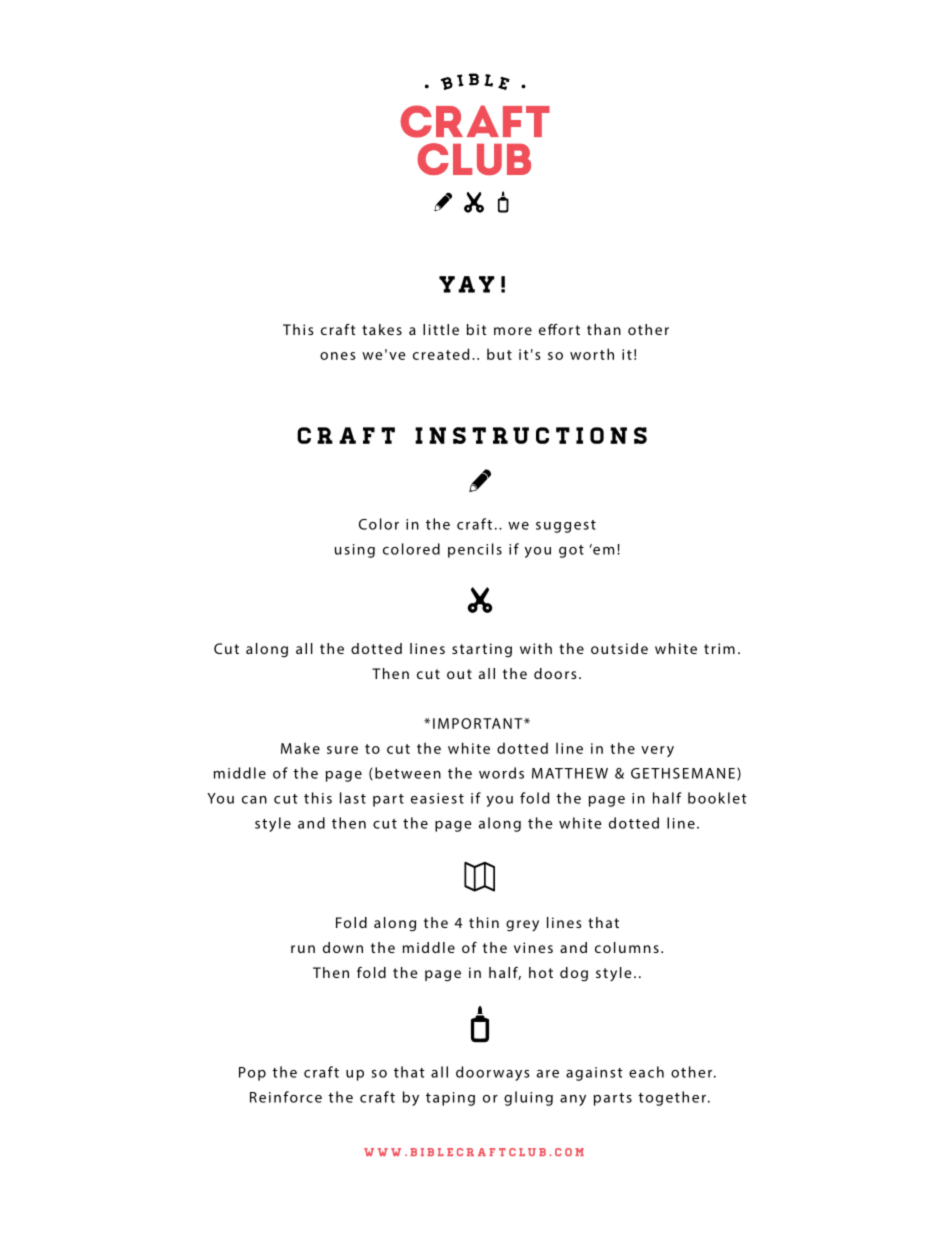 Image resolution: width=952 pixels, height=1233 pixels. I want to click on outside, so click(619, 648).
